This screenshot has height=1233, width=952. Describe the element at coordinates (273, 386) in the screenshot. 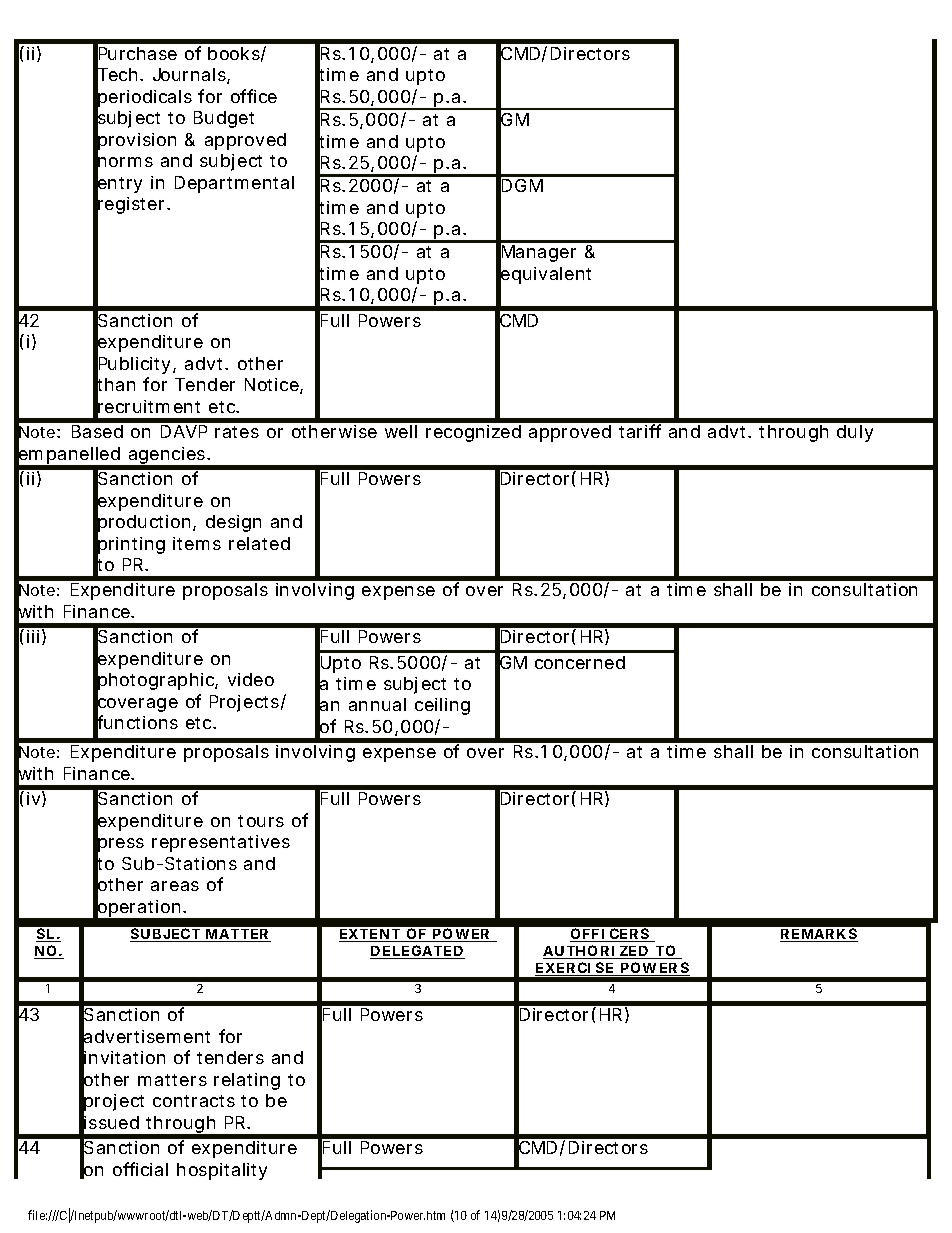

I see `Notice` at that location.
